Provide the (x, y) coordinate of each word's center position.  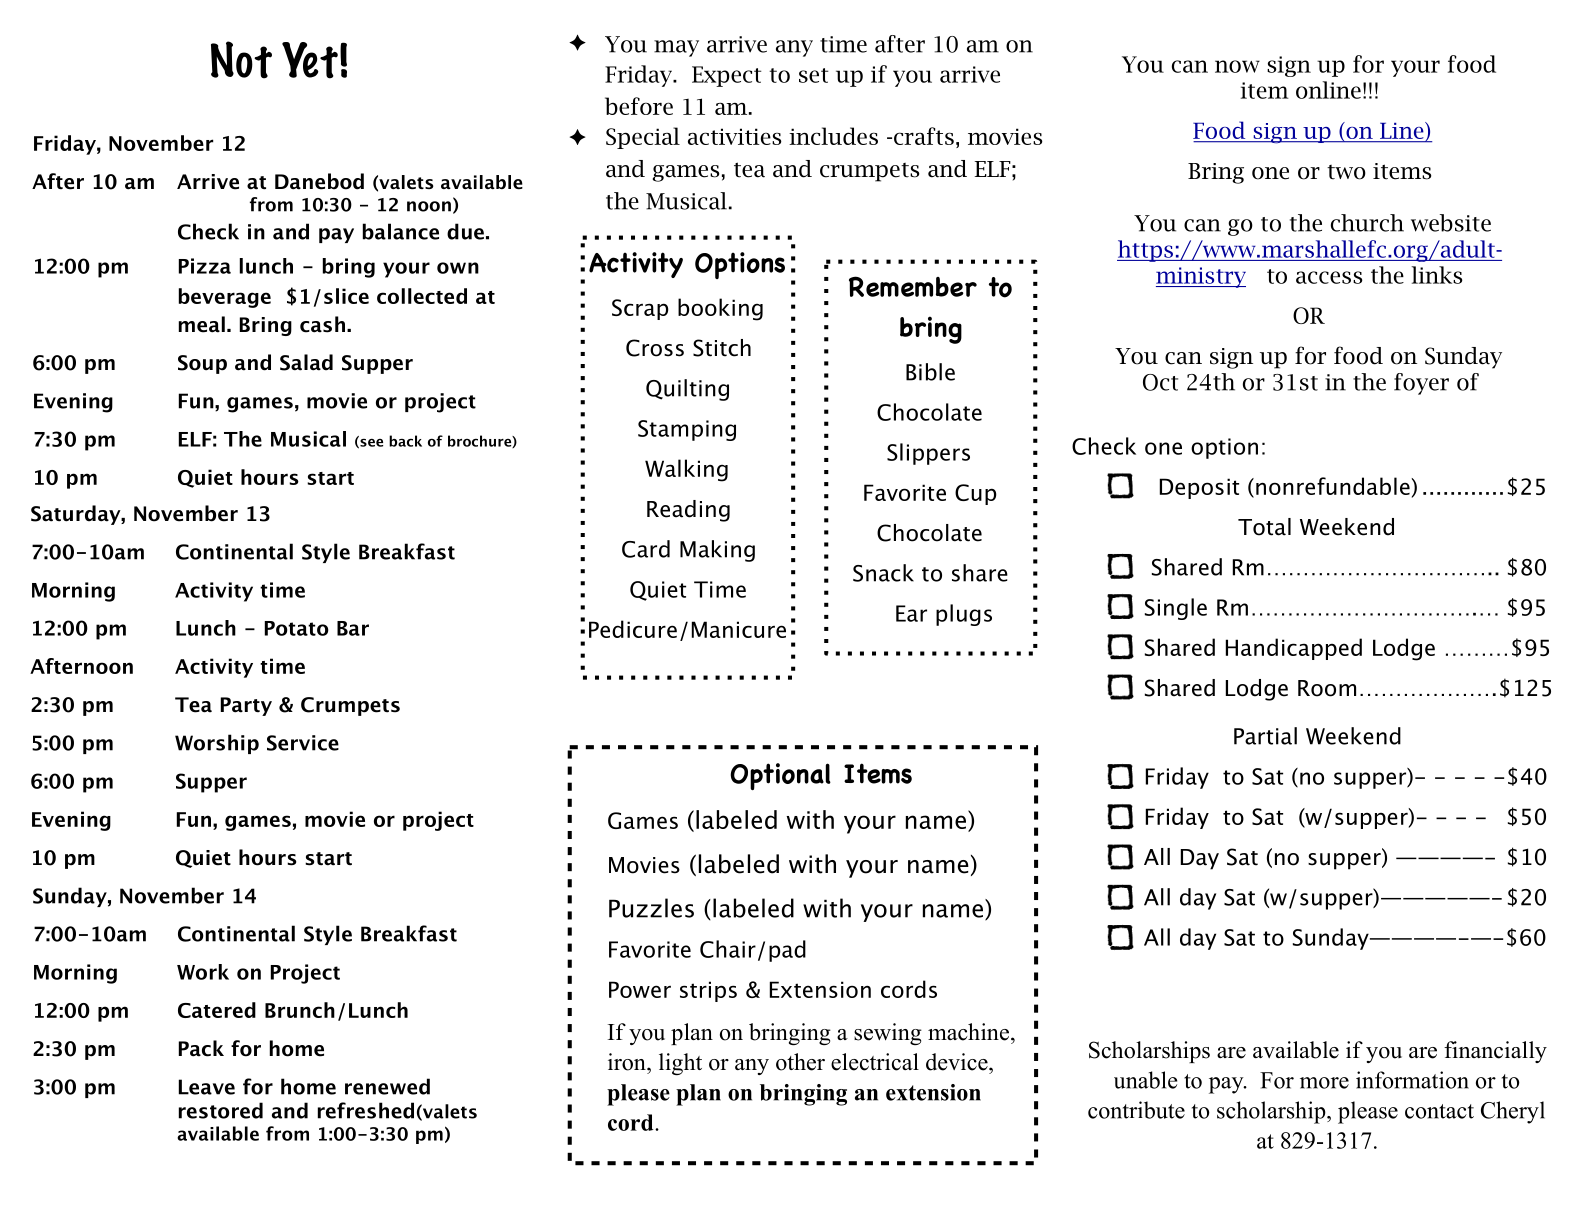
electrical (875, 1062)
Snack (883, 573)
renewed (387, 1086)
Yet (310, 60)
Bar (353, 628)
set (813, 75)
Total (1264, 527)
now (1237, 66)
